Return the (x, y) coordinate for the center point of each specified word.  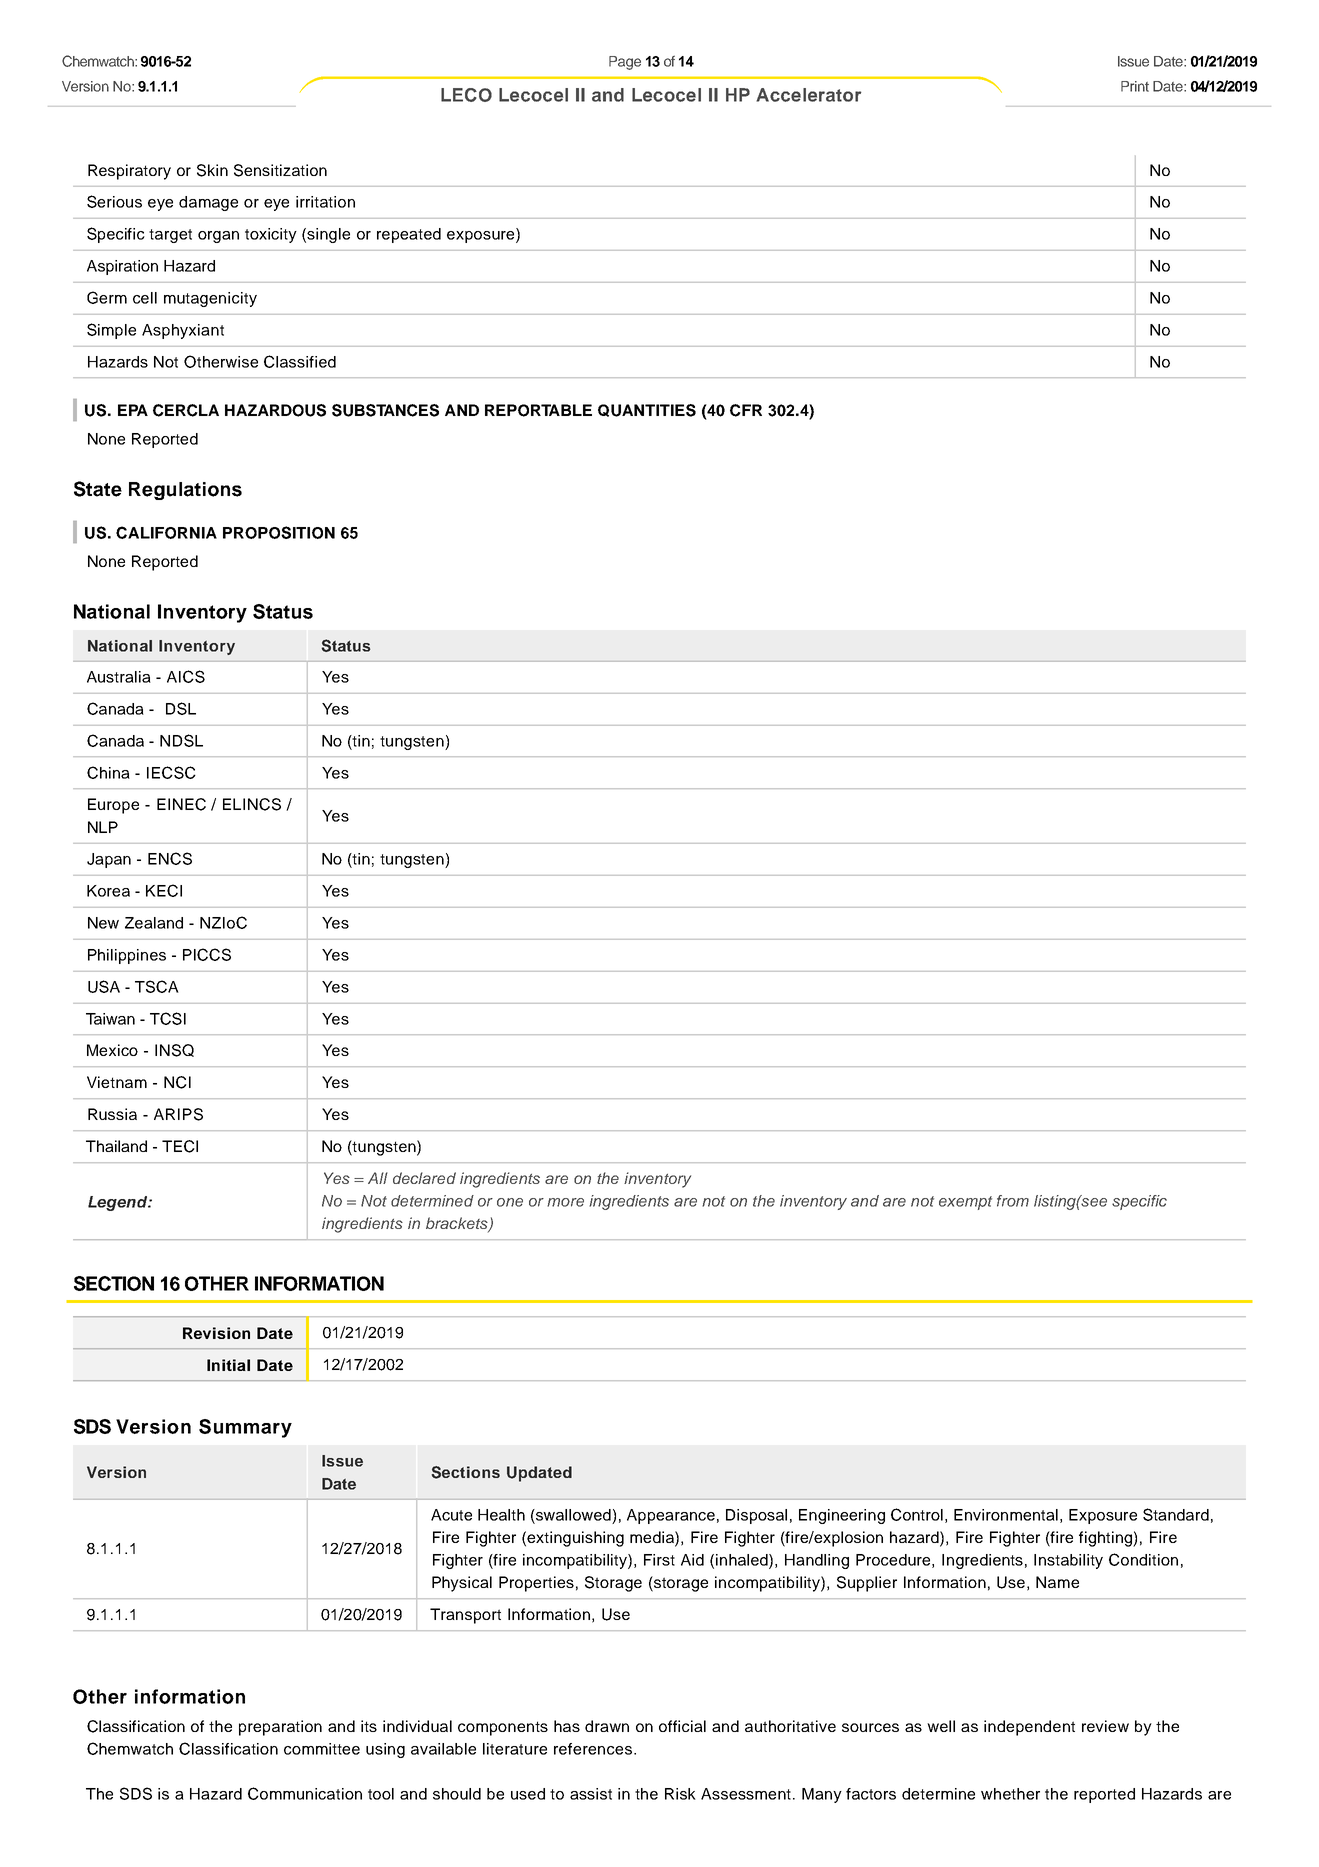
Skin (212, 170)
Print (1135, 86)
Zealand (154, 923)
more (565, 1202)
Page (625, 63)
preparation (280, 1728)
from (1013, 1201)
